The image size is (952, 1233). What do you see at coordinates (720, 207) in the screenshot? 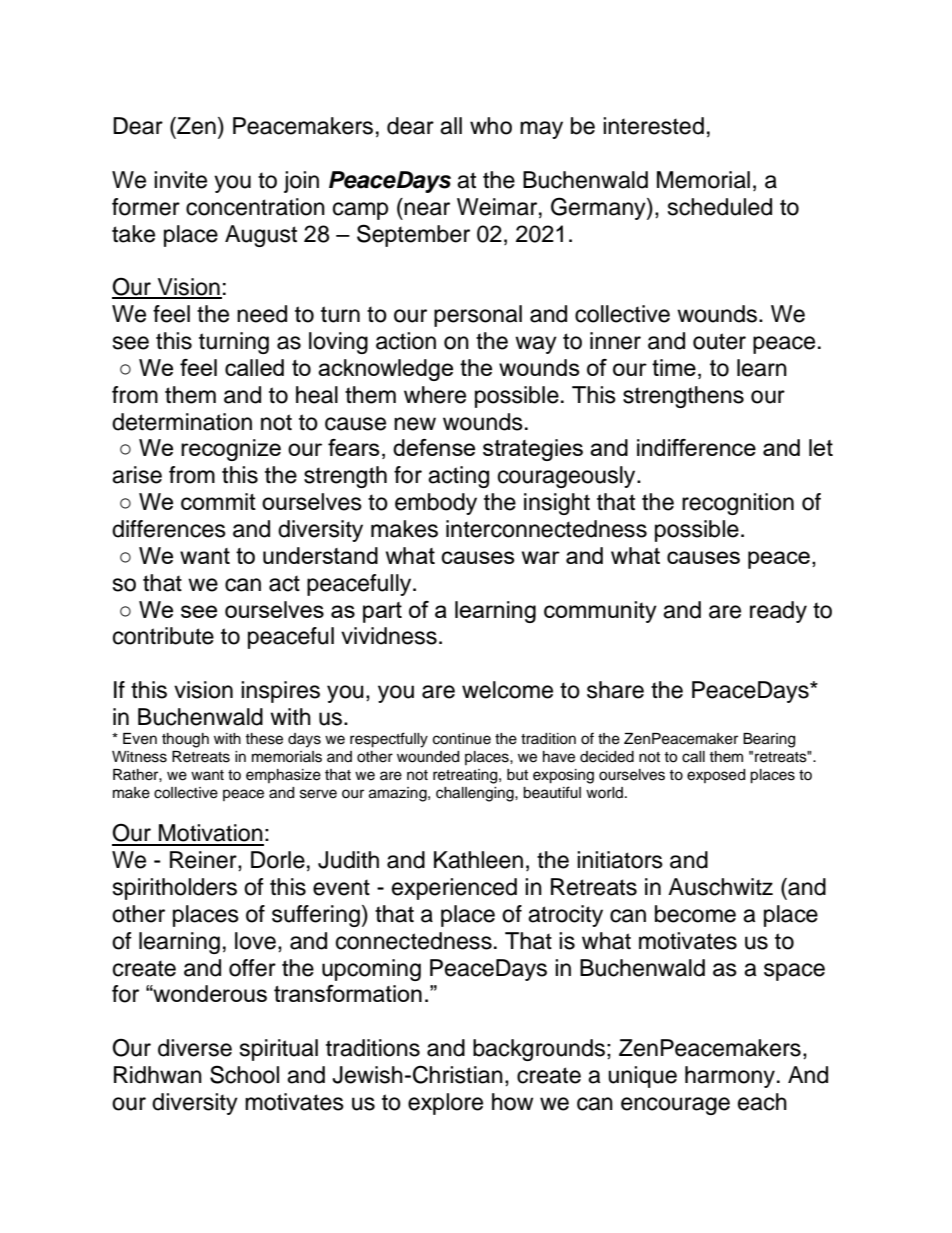
I see `scheduled` at bounding box center [720, 207].
